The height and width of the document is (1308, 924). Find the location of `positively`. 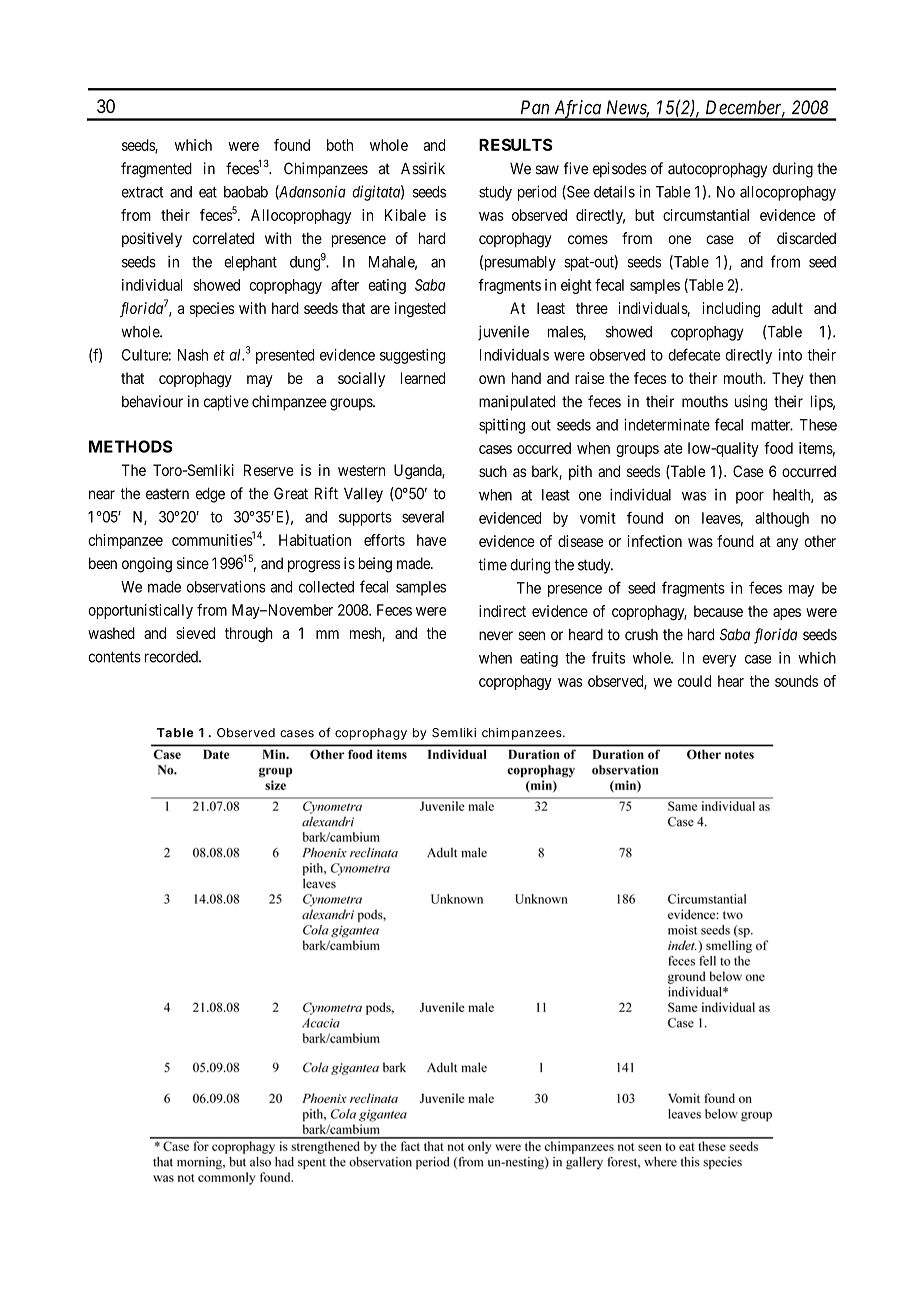

positively is located at coordinates (152, 240).
